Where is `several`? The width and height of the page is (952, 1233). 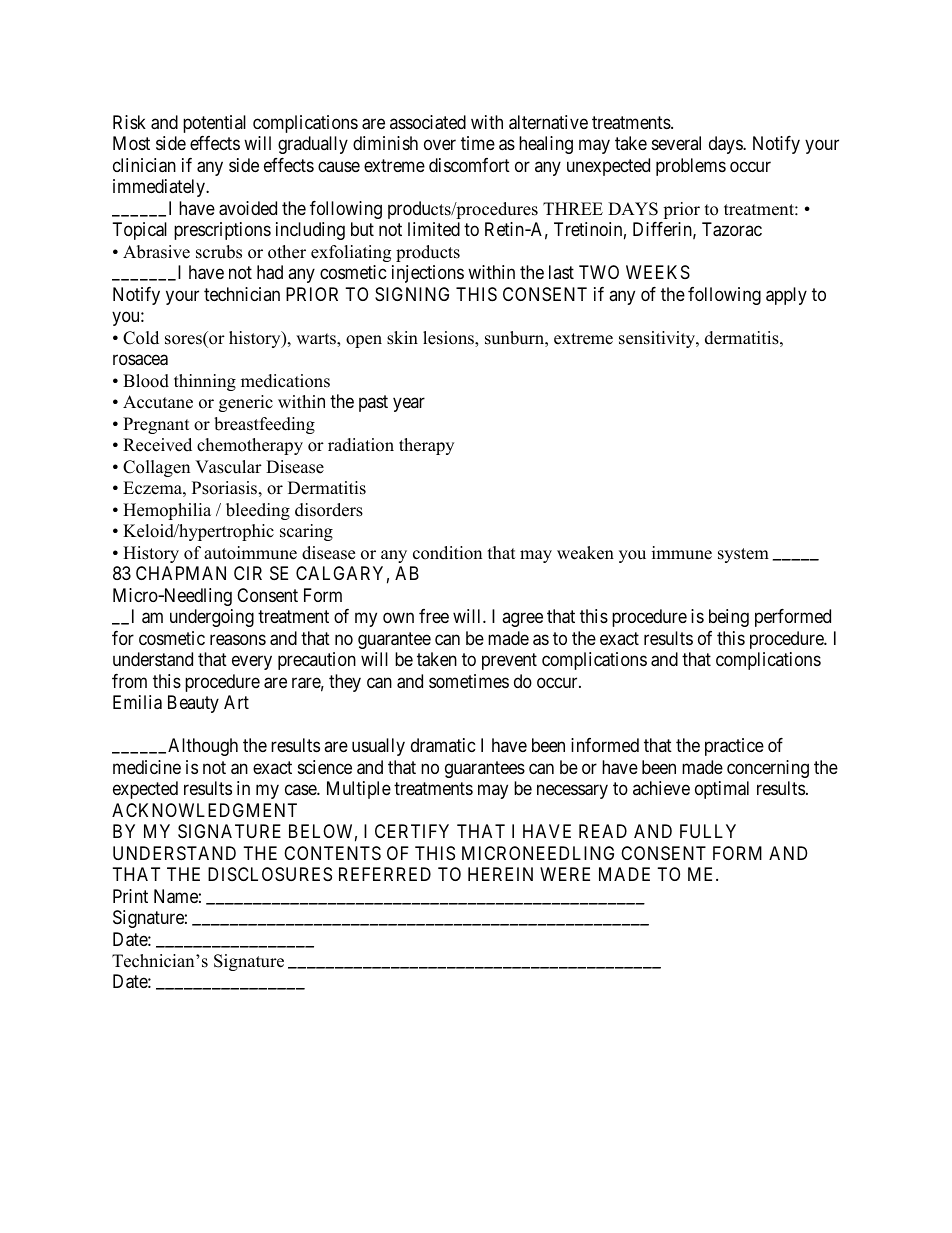 several is located at coordinates (676, 143).
